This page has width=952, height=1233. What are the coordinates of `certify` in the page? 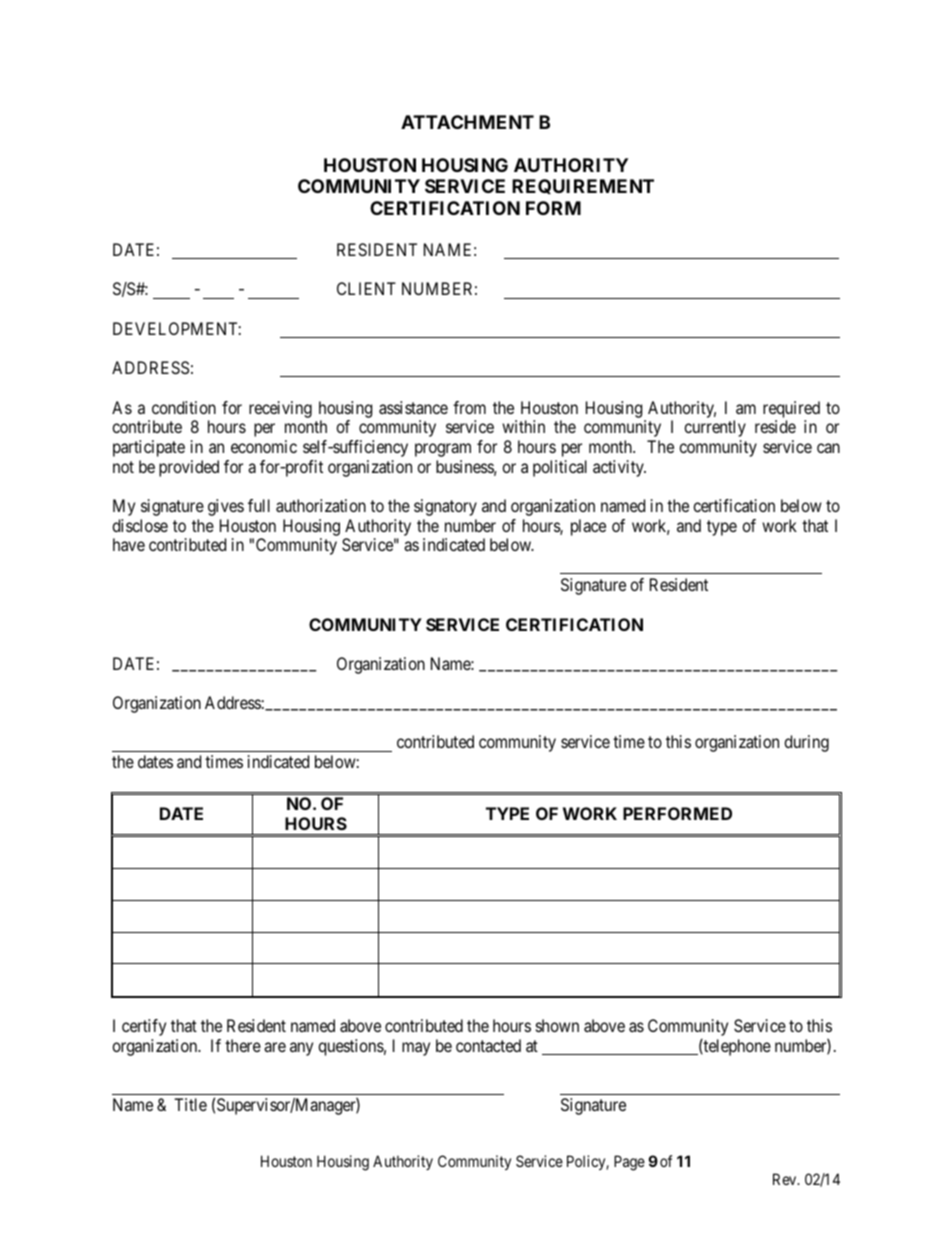 It's located at (144, 1027).
